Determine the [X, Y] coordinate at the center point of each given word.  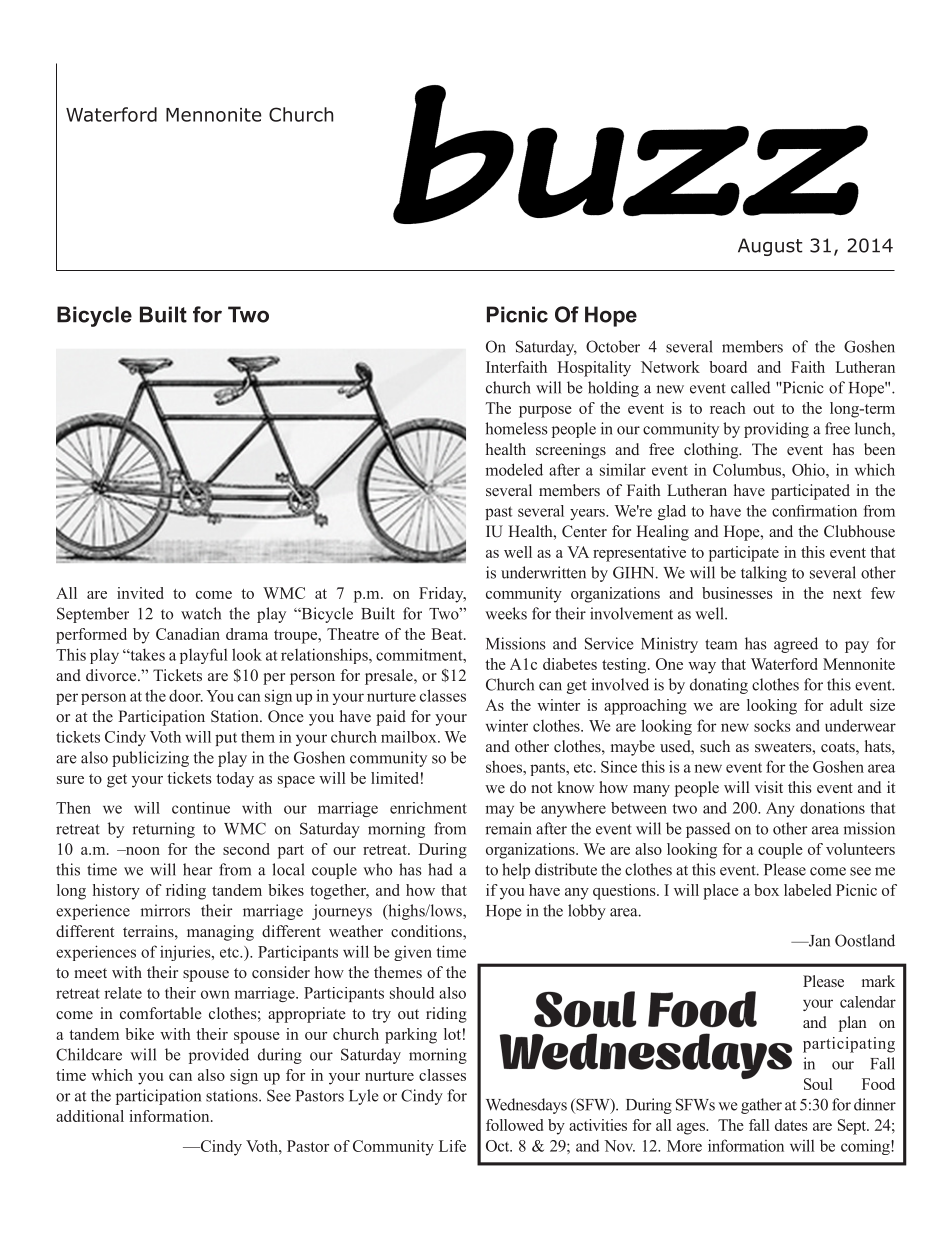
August [770, 247]
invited [140, 593]
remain [508, 828]
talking [764, 574]
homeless [516, 428]
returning [163, 830]
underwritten [543, 572]
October [613, 346]
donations [832, 808]
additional [90, 1116]
